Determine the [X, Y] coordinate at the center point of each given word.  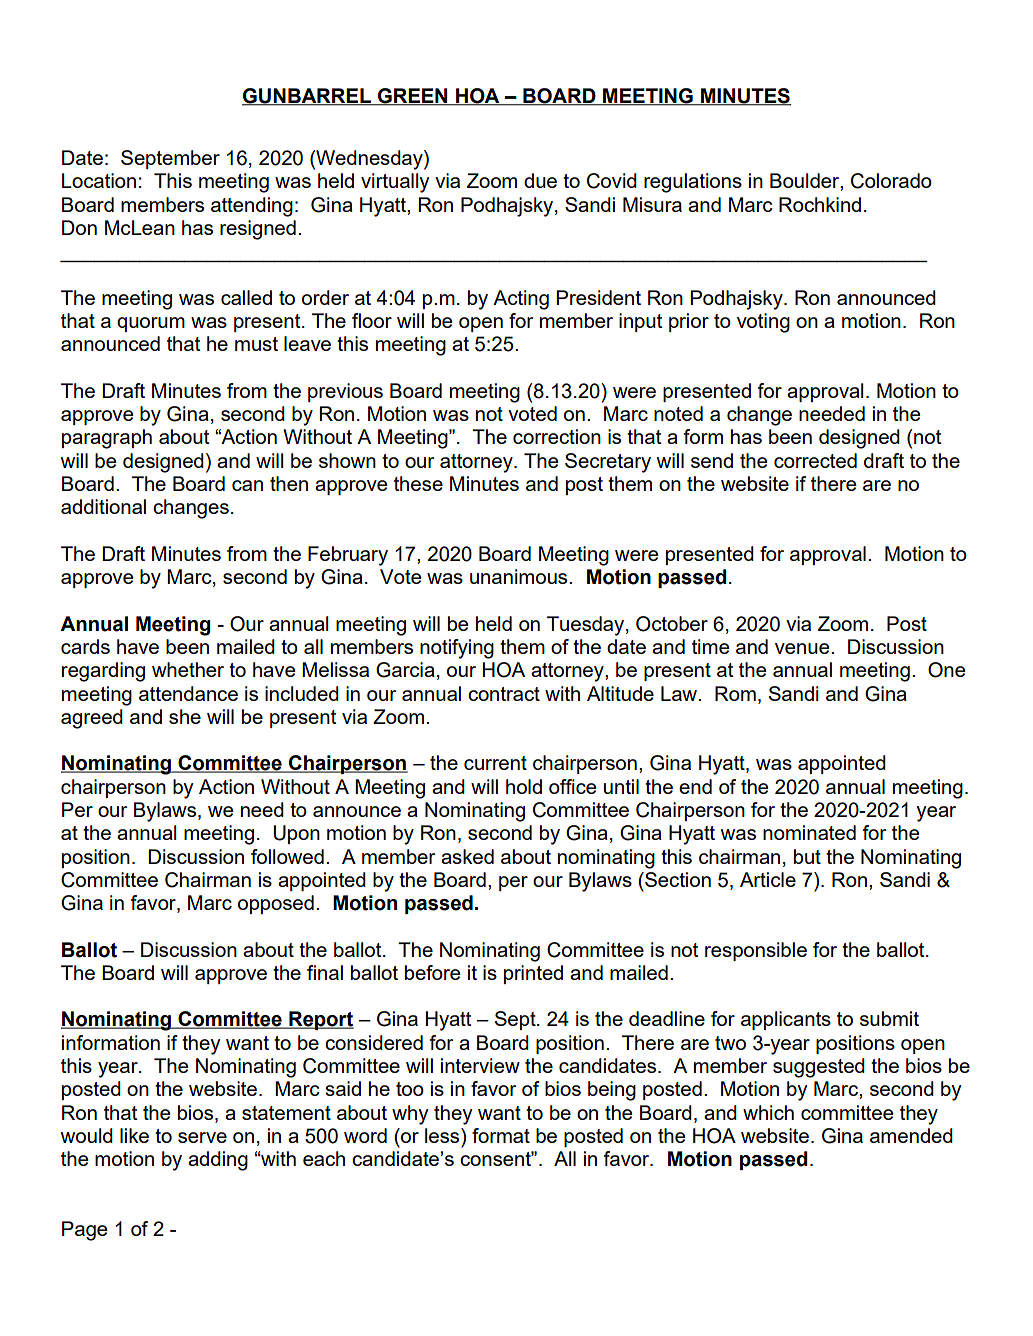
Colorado [891, 181]
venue [803, 648]
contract [504, 694]
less [443, 1135]
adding [218, 1161]
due [540, 180]
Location [99, 180]
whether [188, 669]
